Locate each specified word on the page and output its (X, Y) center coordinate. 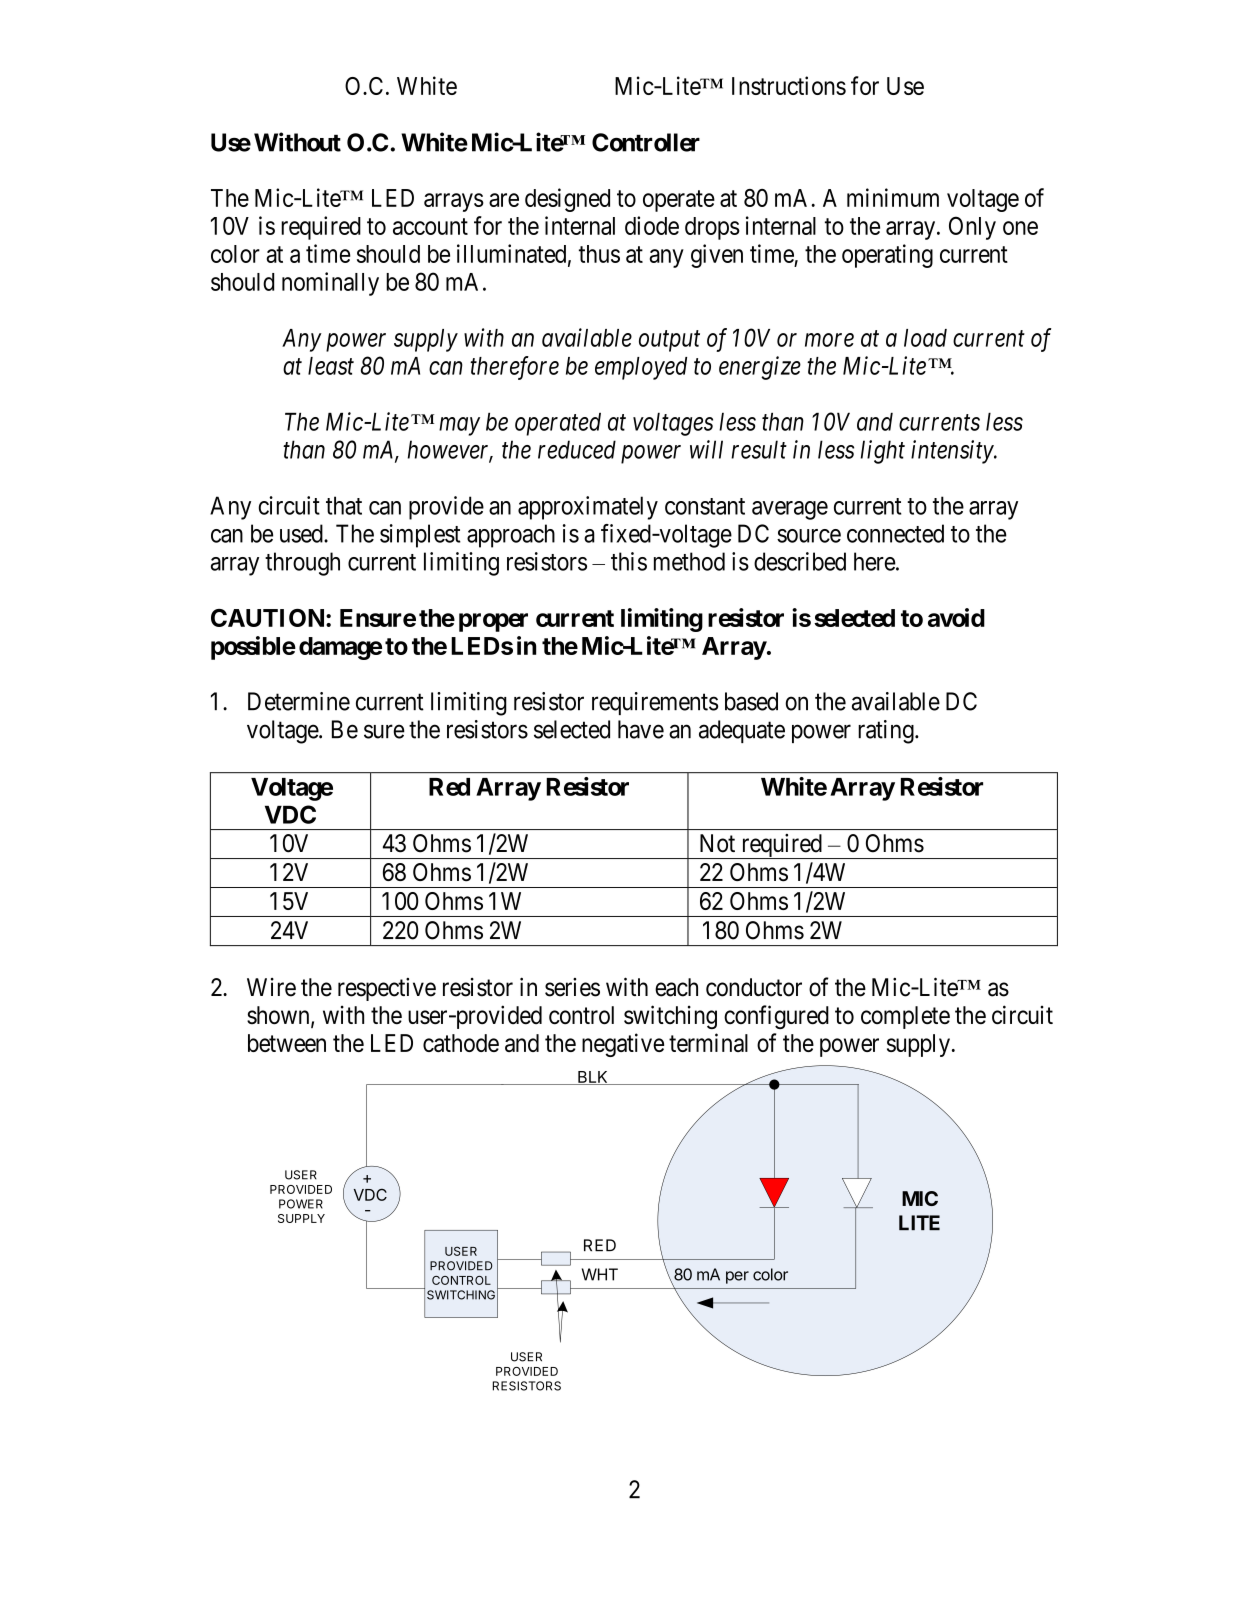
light (883, 452)
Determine (299, 701)
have (641, 729)
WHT (600, 1274)
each (676, 987)
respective (387, 989)
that (344, 505)
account (430, 226)
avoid (956, 617)
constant (705, 506)
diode (652, 225)
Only (972, 228)
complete (905, 1017)
